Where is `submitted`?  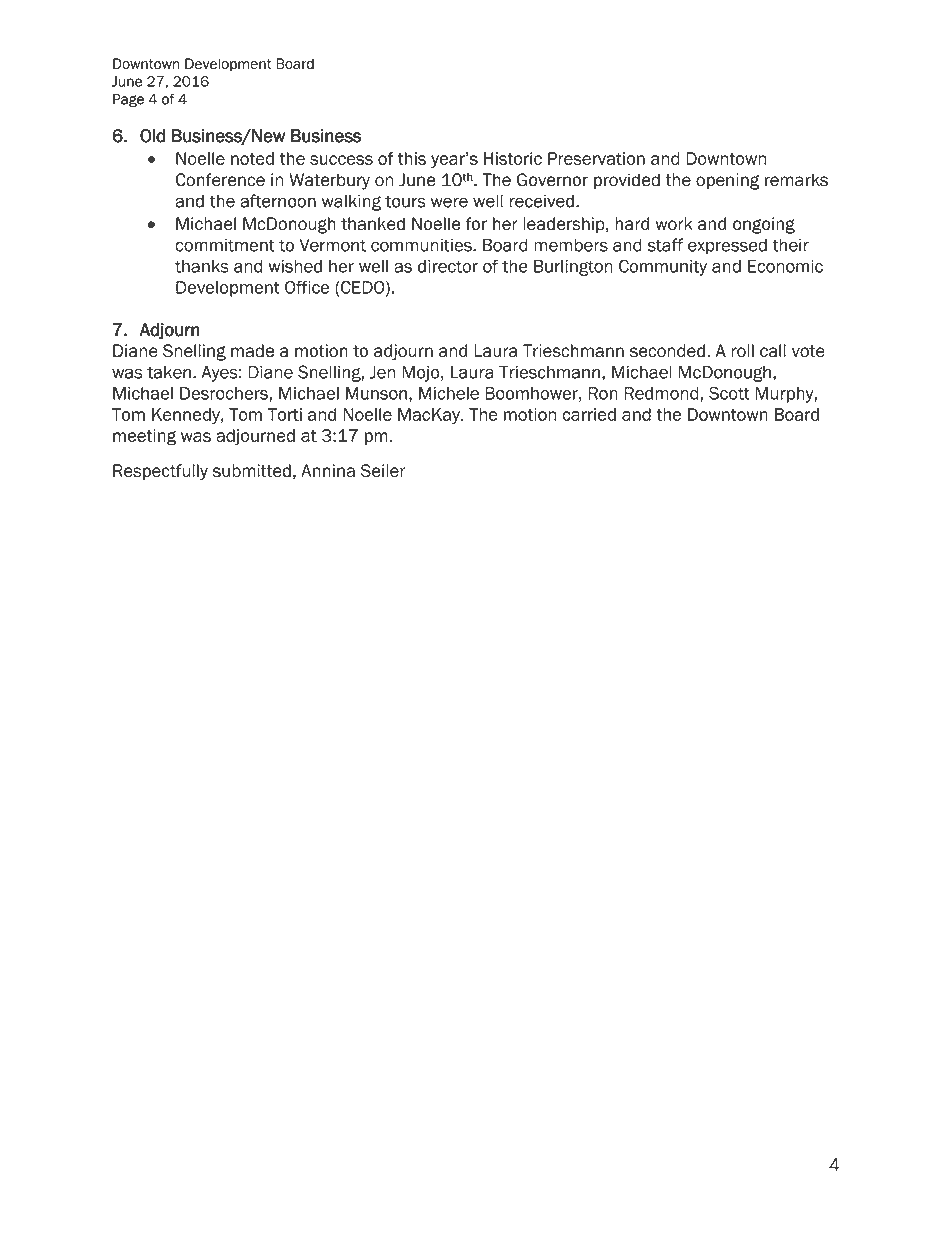 submitted is located at coordinates (252, 471).
